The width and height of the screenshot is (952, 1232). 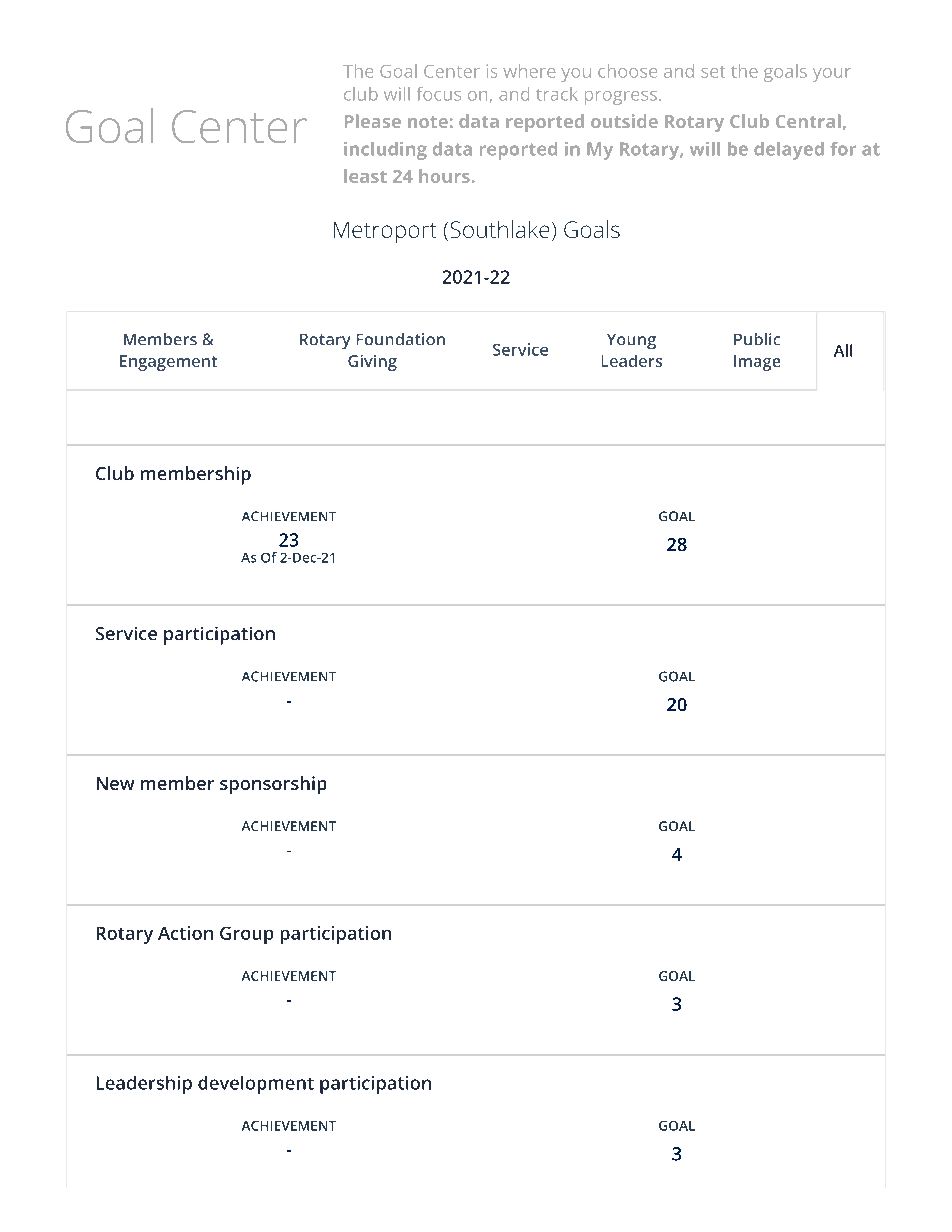 I want to click on focus, so click(x=439, y=94).
